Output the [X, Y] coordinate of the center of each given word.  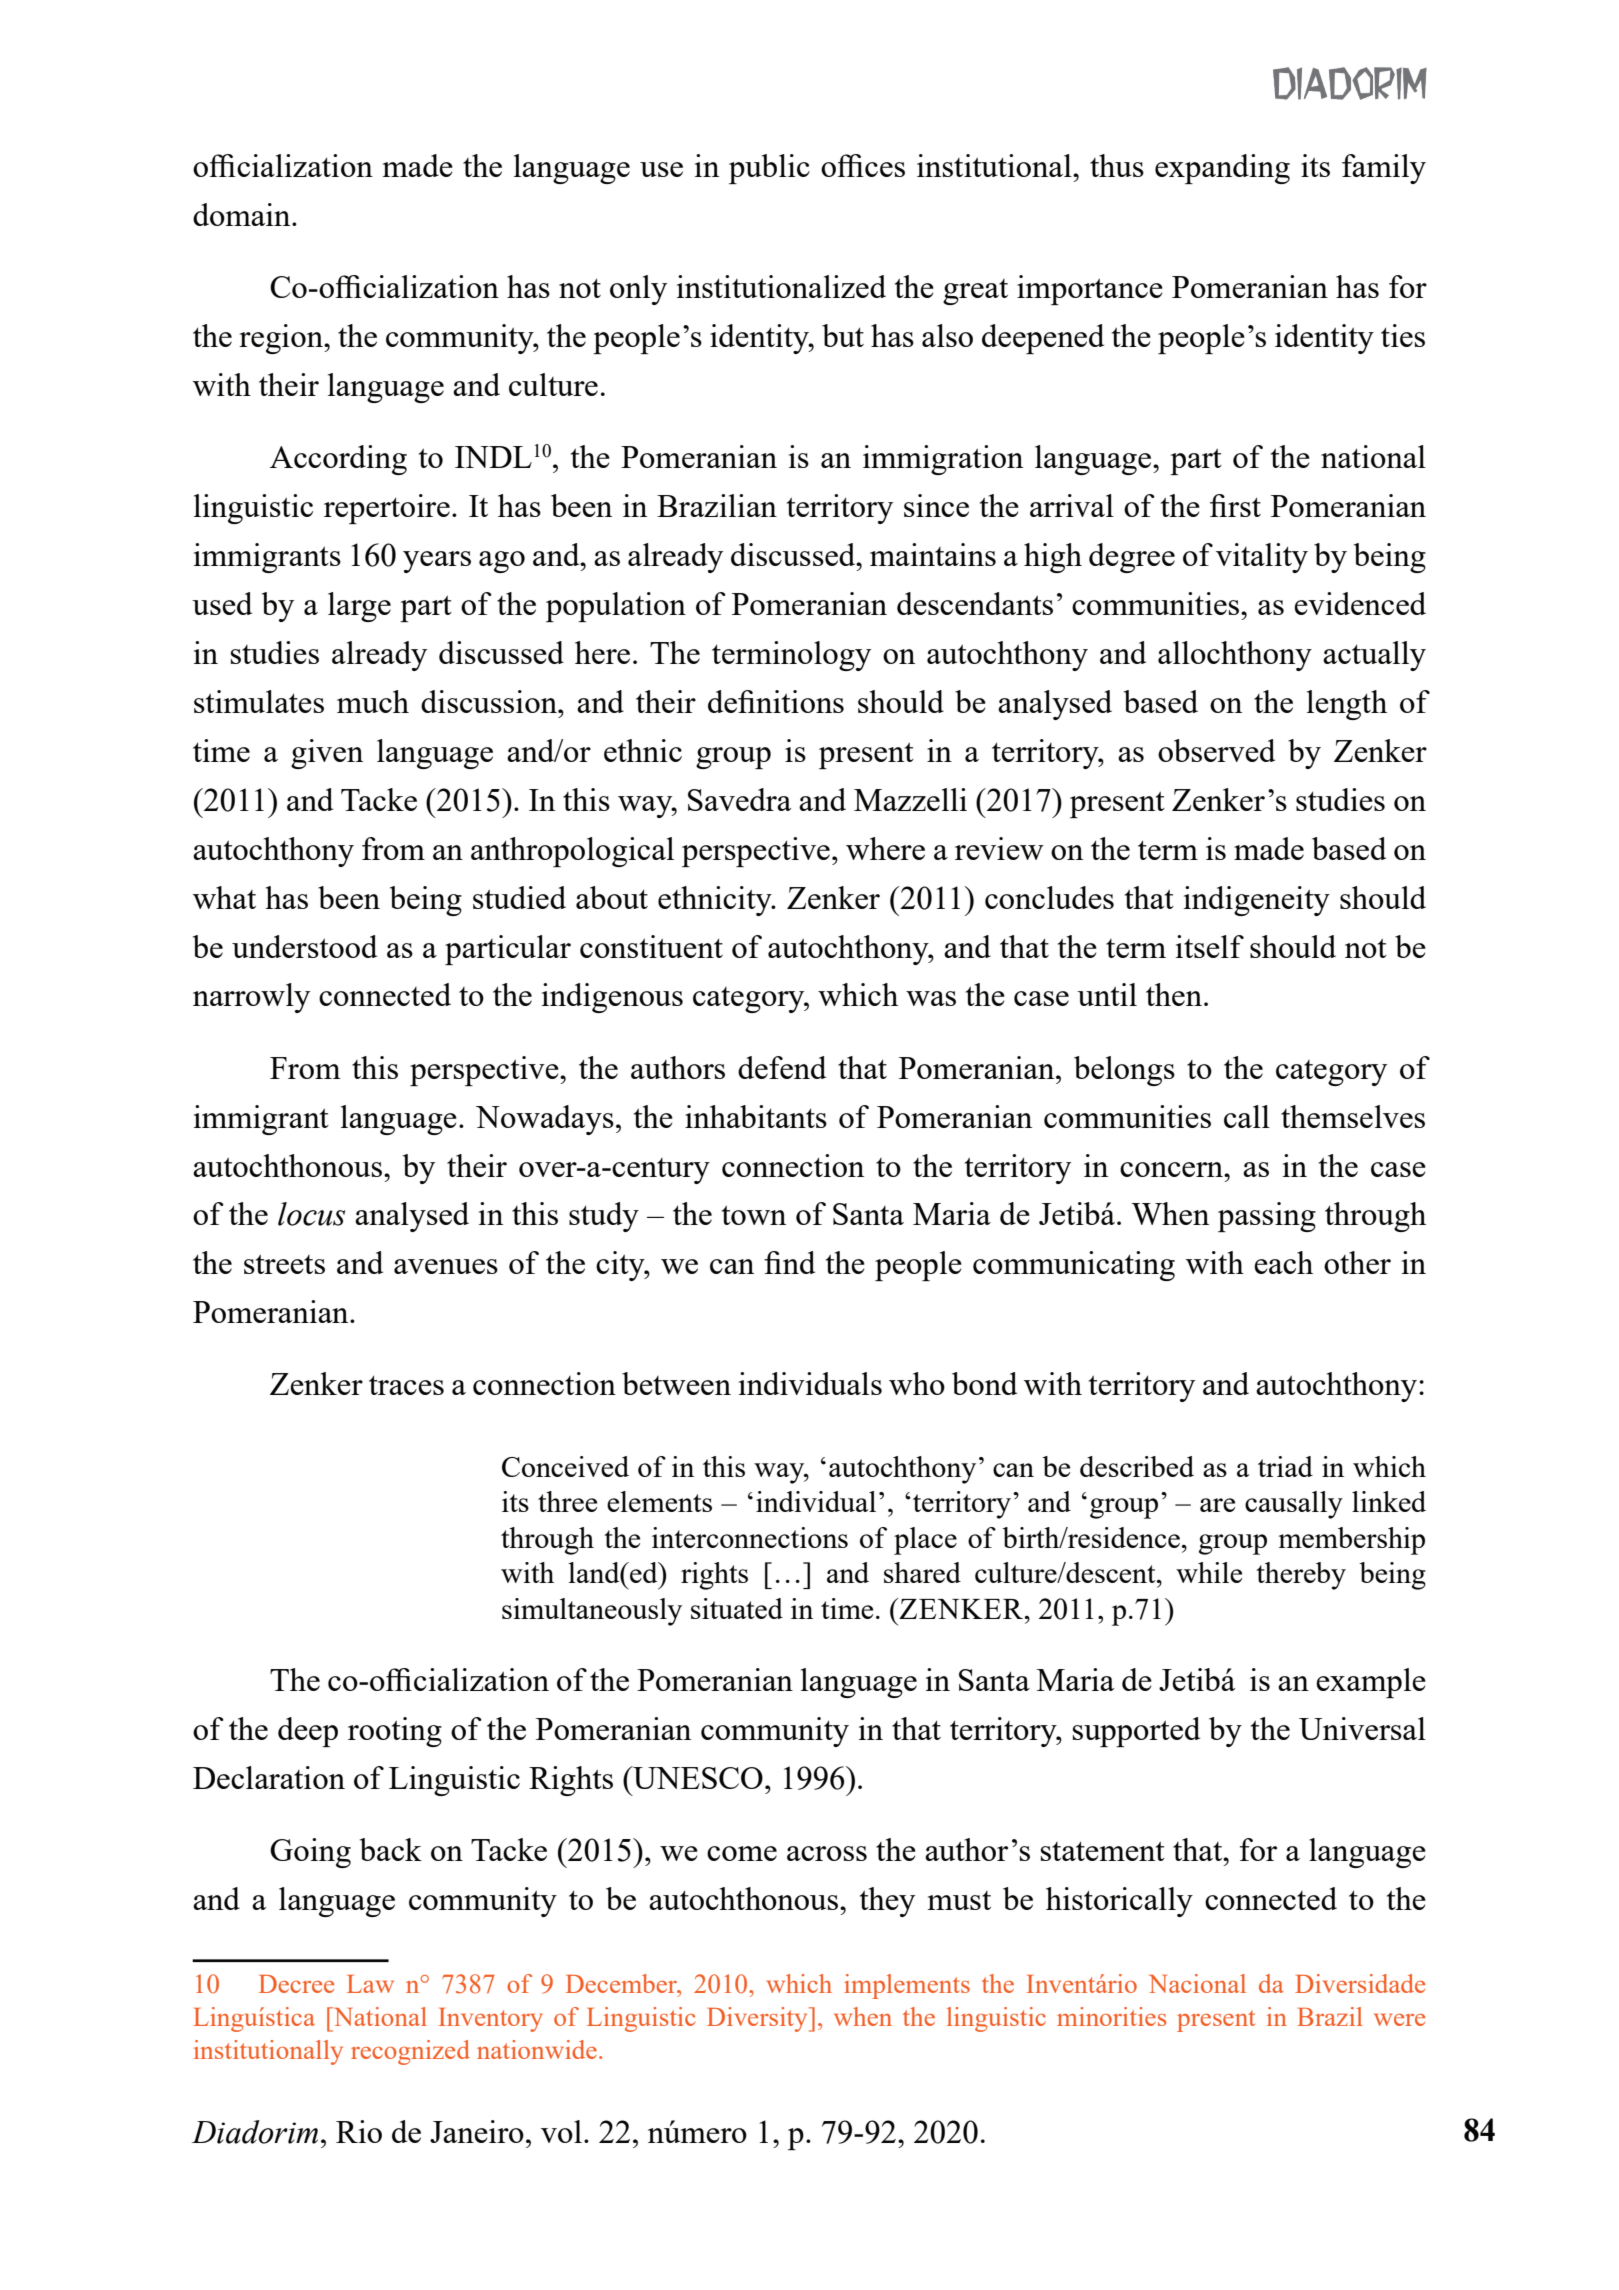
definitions [776, 701]
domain [243, 214]
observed [1216, 750]
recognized [410, 2052]
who [917, 1383]
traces [406, 1385]
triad [1285, 1466]
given [327, 754]
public [769, 169]
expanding [1222, 169]
